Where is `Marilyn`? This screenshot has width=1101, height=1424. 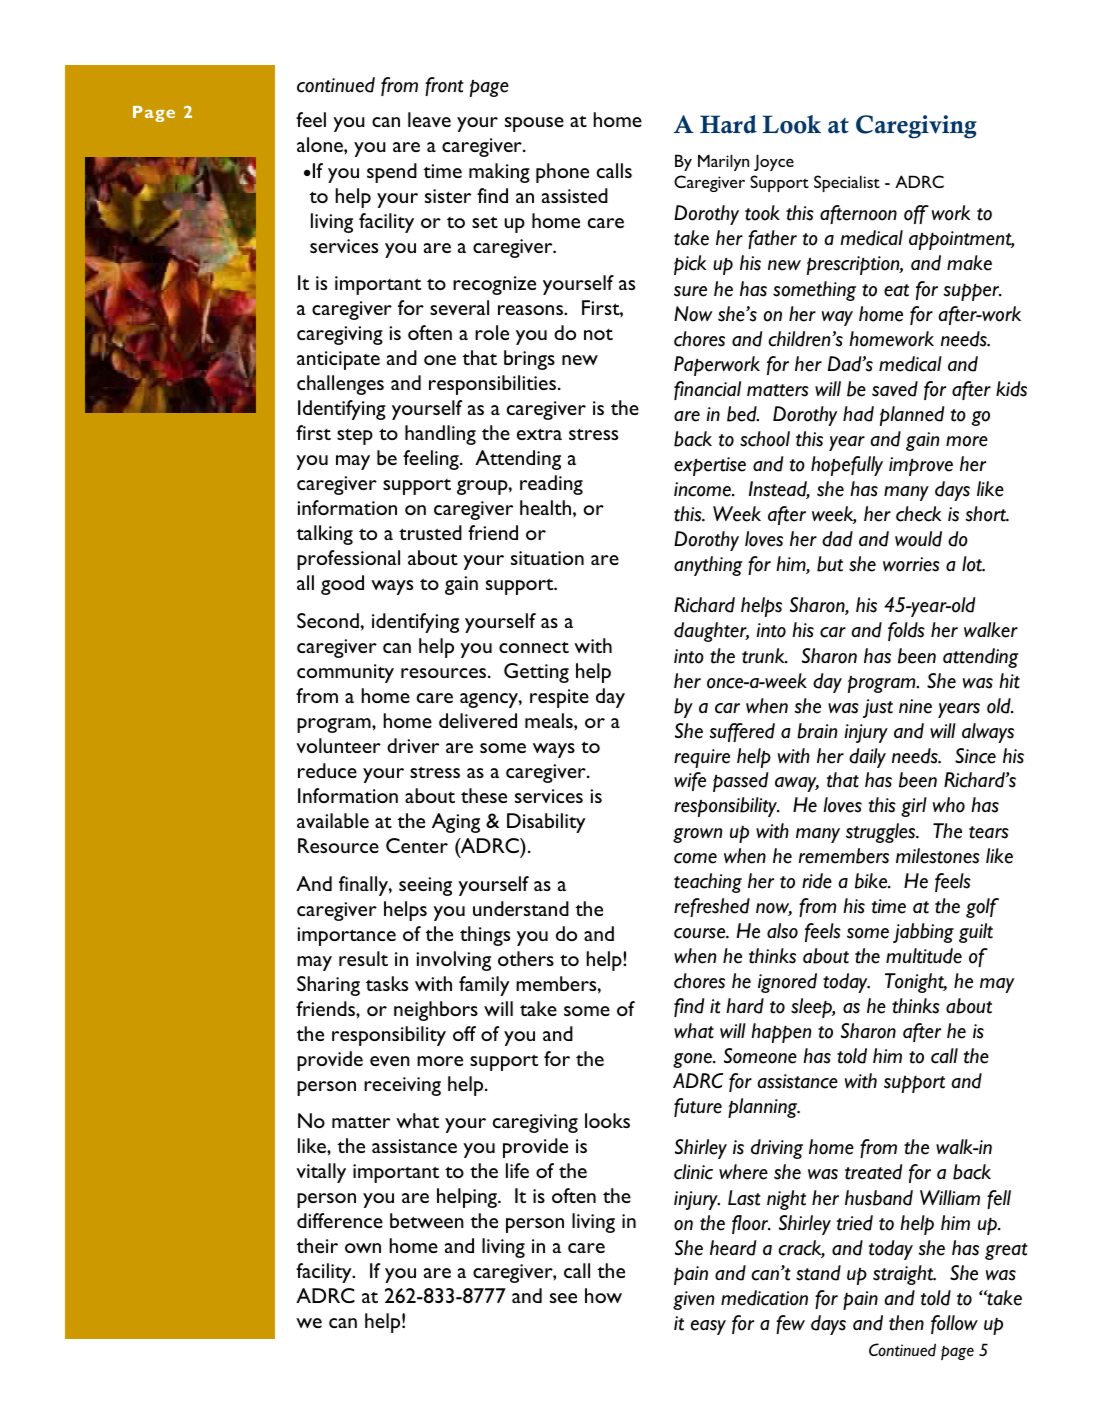 Marilyn is located at coordinates (723, 162).
